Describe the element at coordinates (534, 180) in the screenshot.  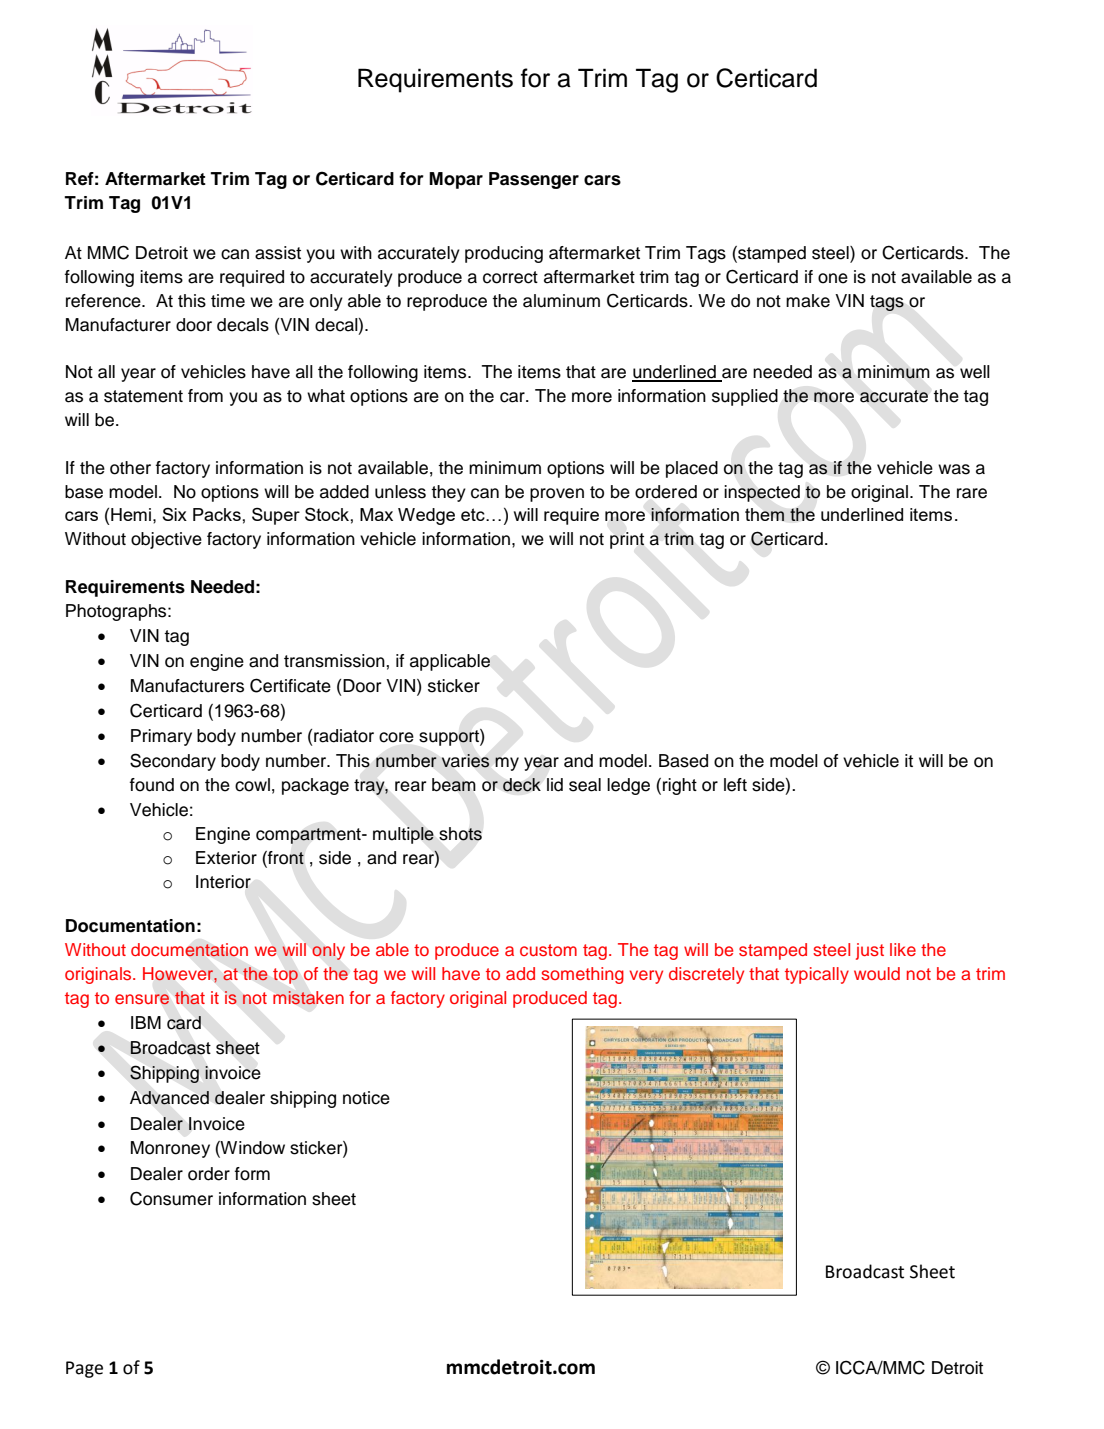
I see `Passenger` at that location.
